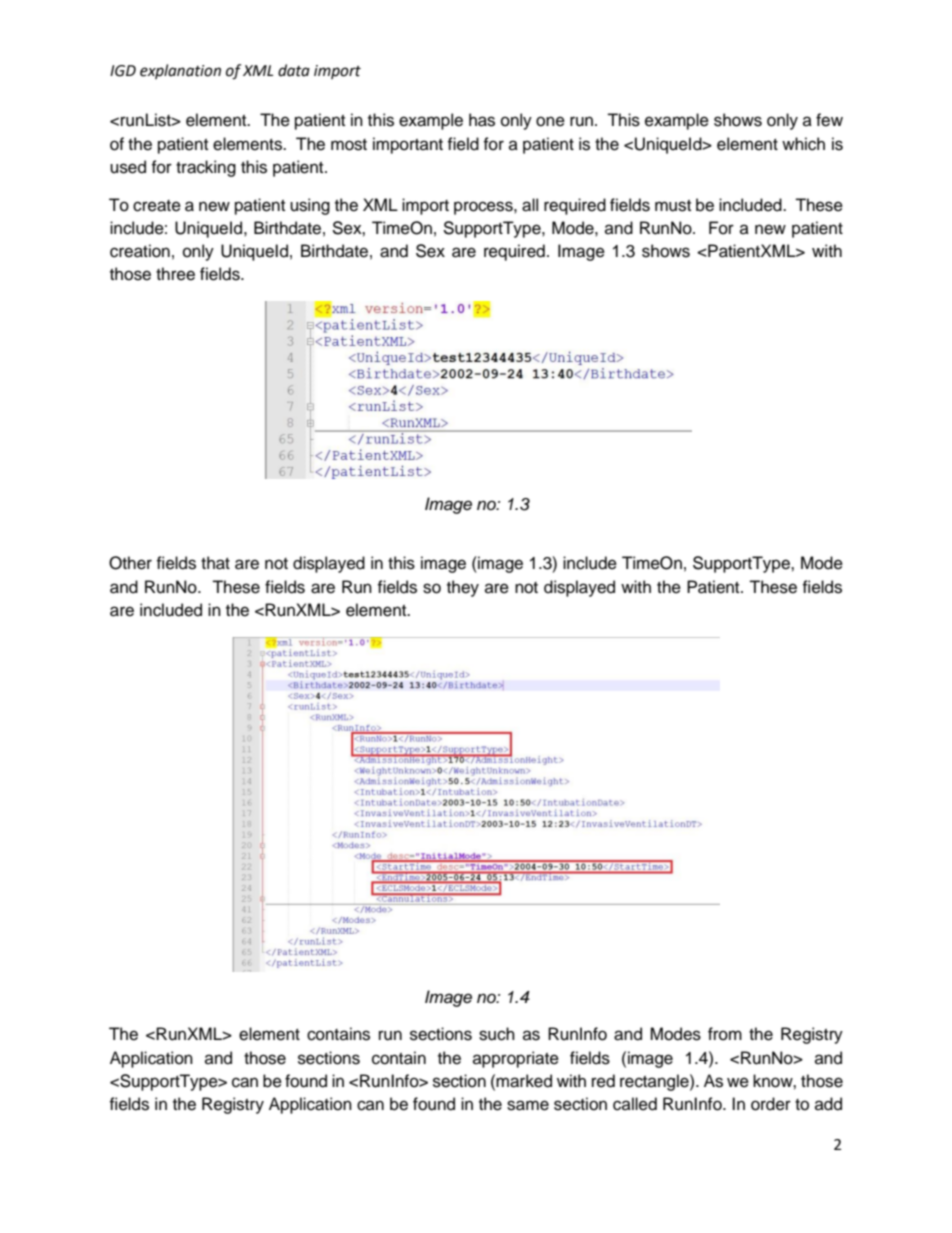 The width and height of the document is (952, 1233). What do you see at coordinates (725, 1034) in the document?
I see `from` at bounding box center [725, 1034].
